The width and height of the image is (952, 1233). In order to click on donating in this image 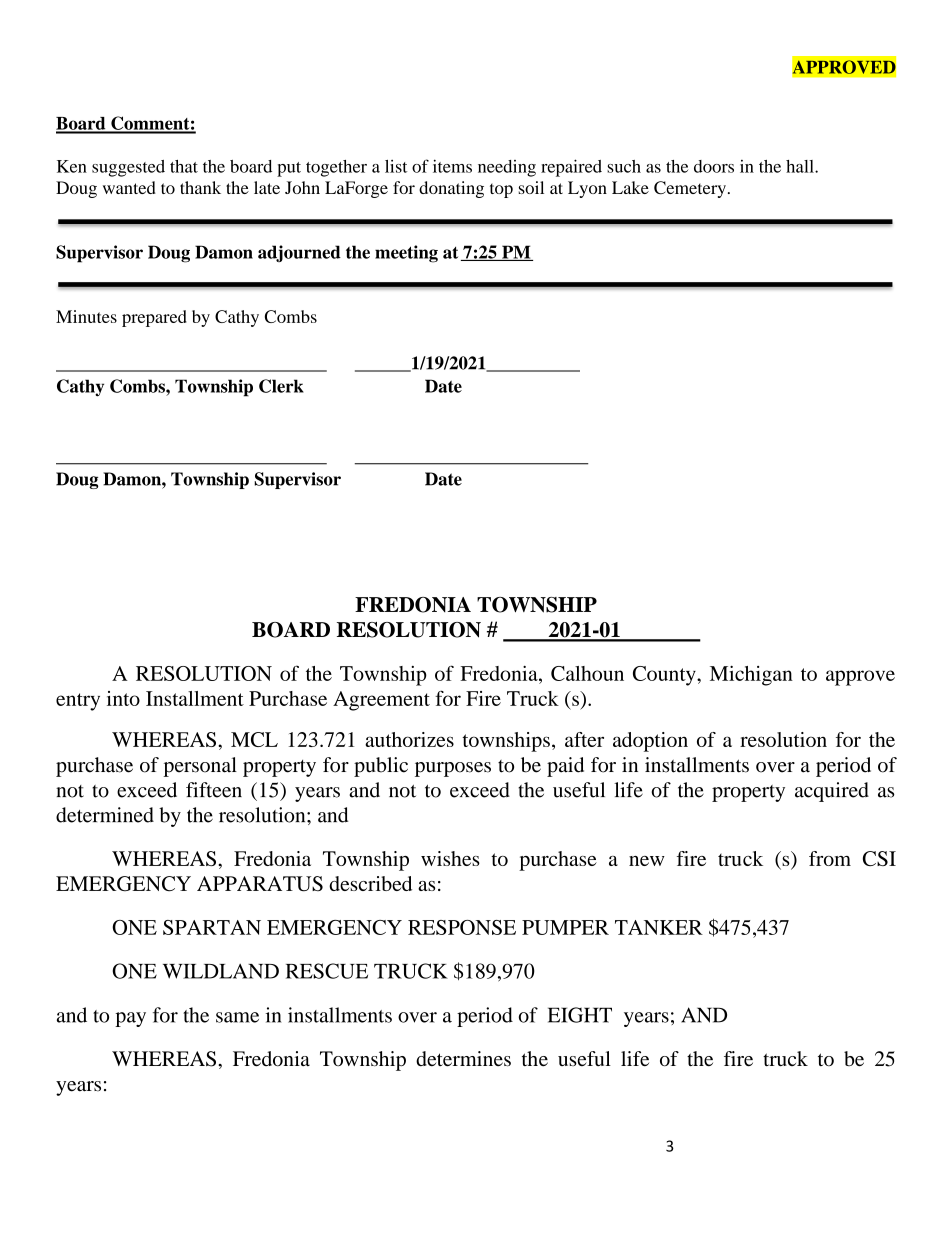, I will do `click(451, 189)`.
